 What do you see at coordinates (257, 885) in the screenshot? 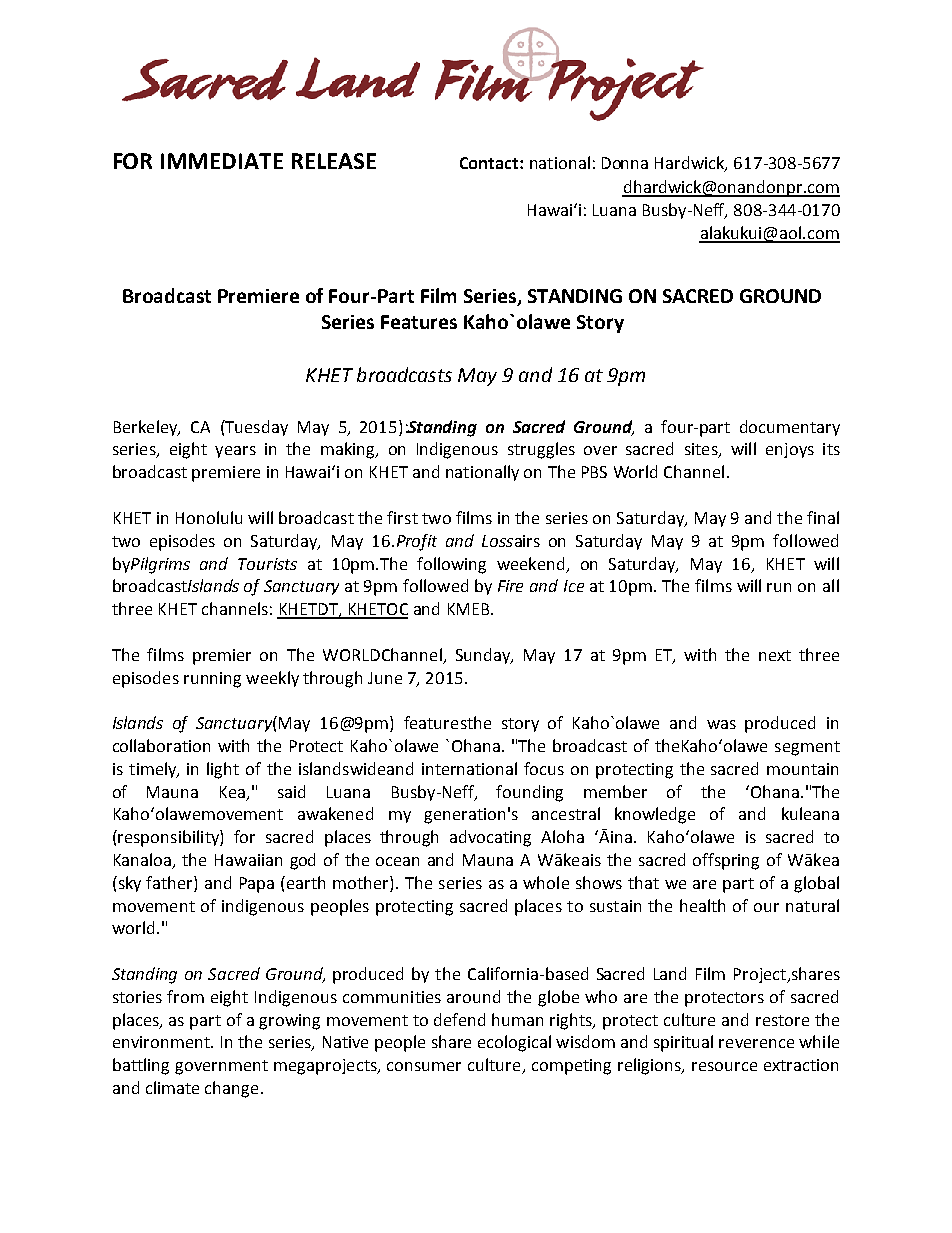
I see `Papa` at bounding box center [257, 885].
